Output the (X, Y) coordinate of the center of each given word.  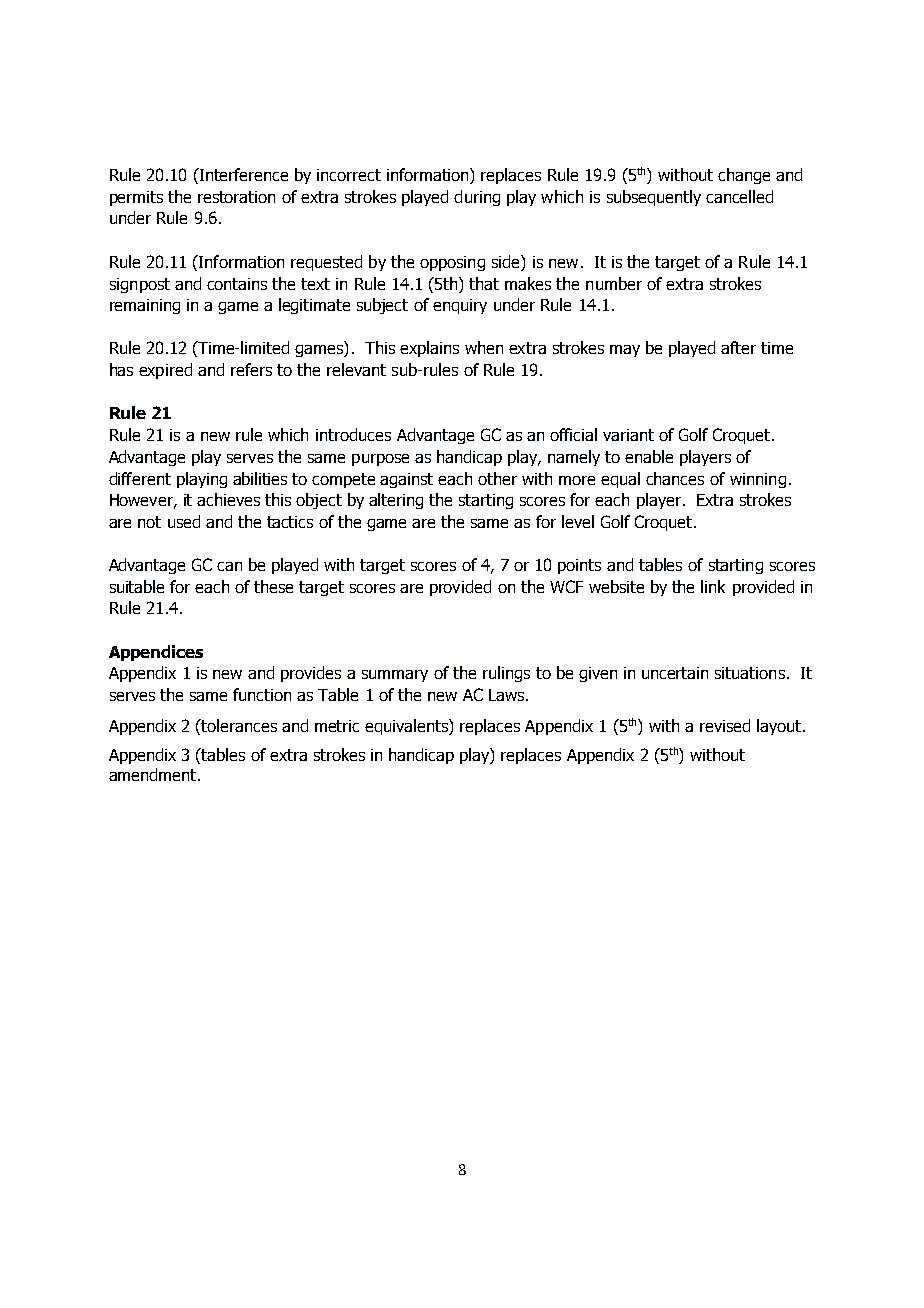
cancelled (739, 196)
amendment (154, 774)
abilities (260, 478)
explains (429, 349)
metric (337, 726)
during (477, 198)
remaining (145, 306)
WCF (566, 586)
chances (675, 478)
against (406, 480)
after (738, 347)
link (713, 586)
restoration (236, 197)
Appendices (156, 653)
